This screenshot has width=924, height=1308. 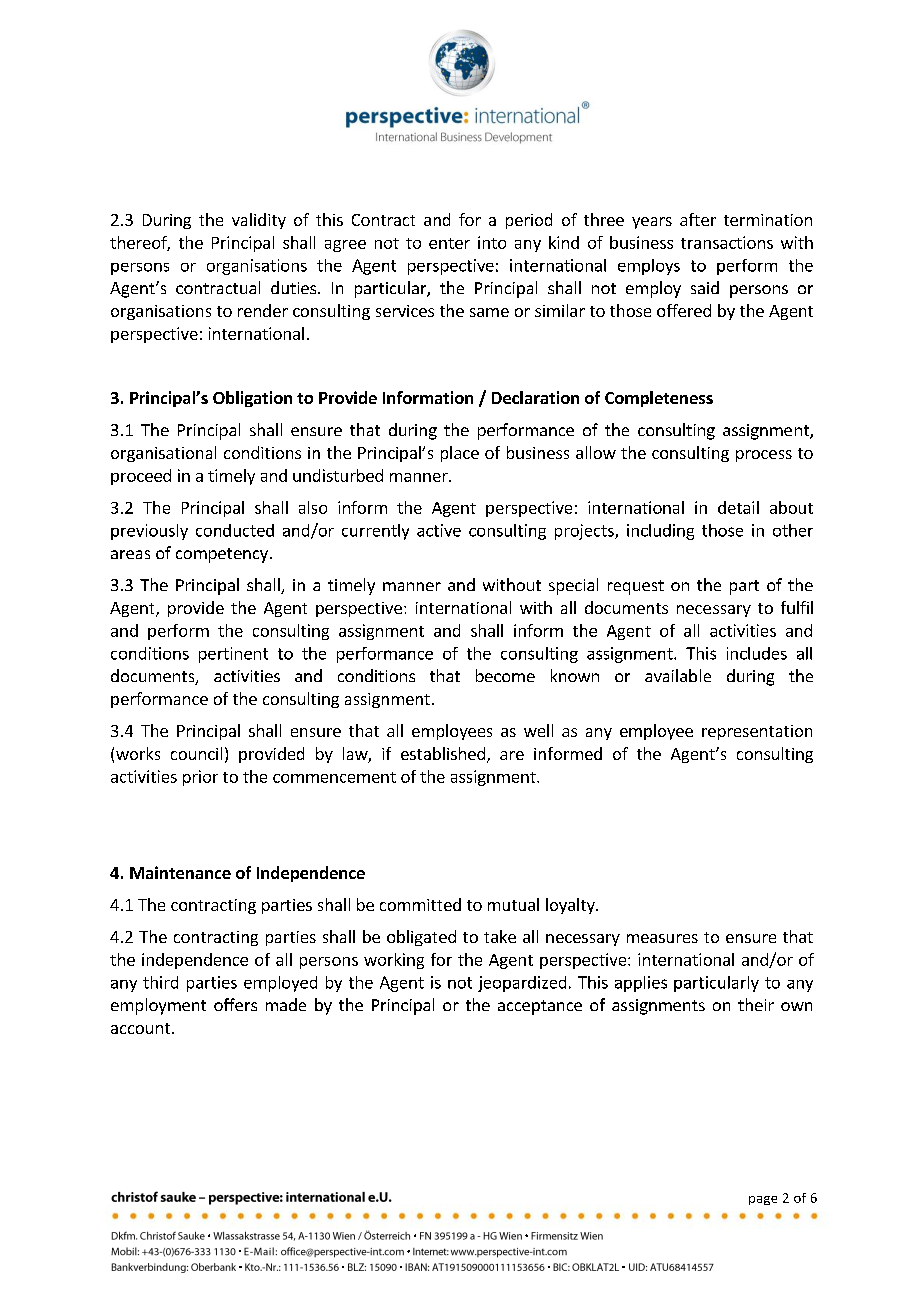 I want to click on enter, so click(x=449, y=243).
